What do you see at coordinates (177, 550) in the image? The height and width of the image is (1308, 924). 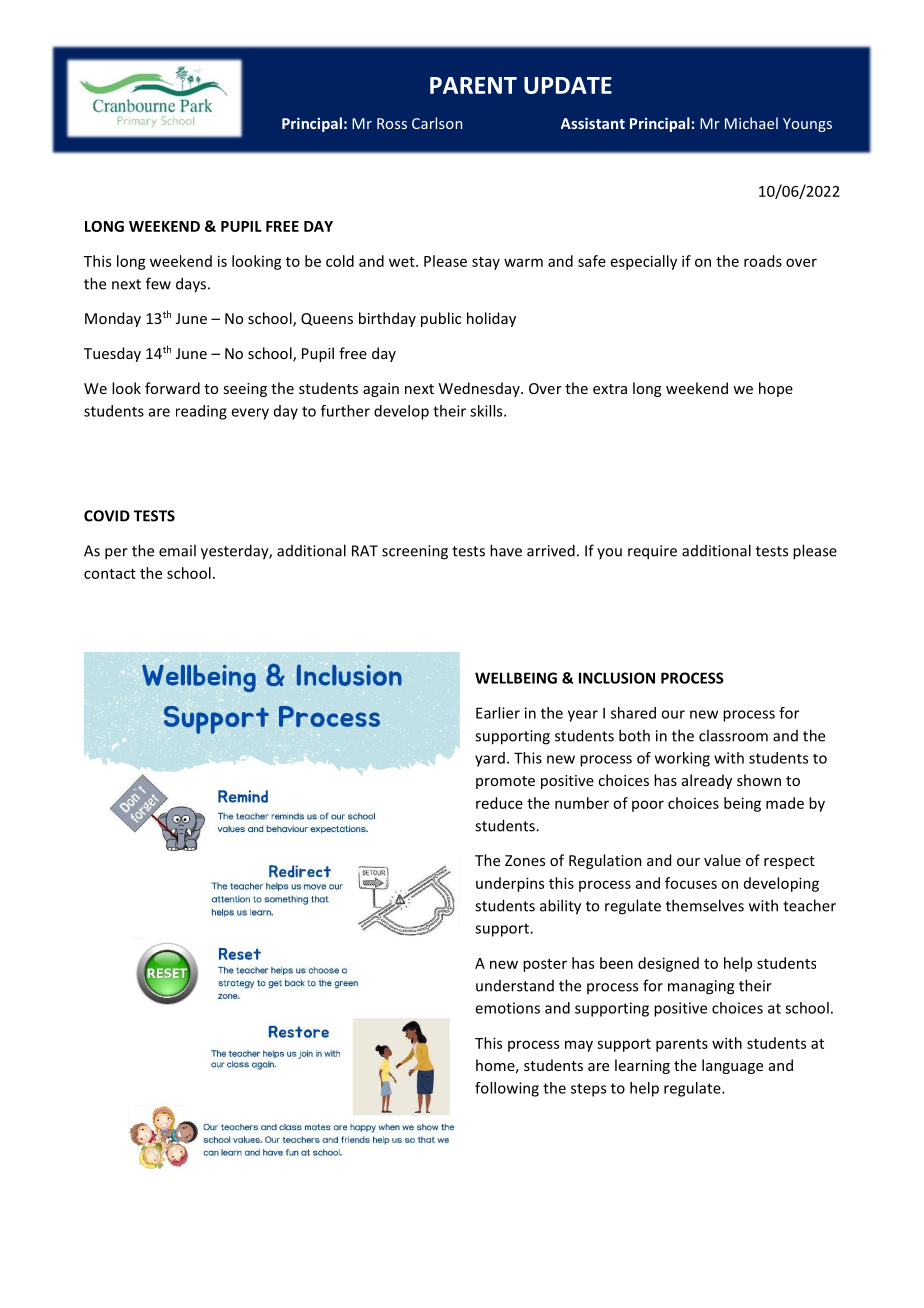 I see `email` at bounding box center [177, 550].
